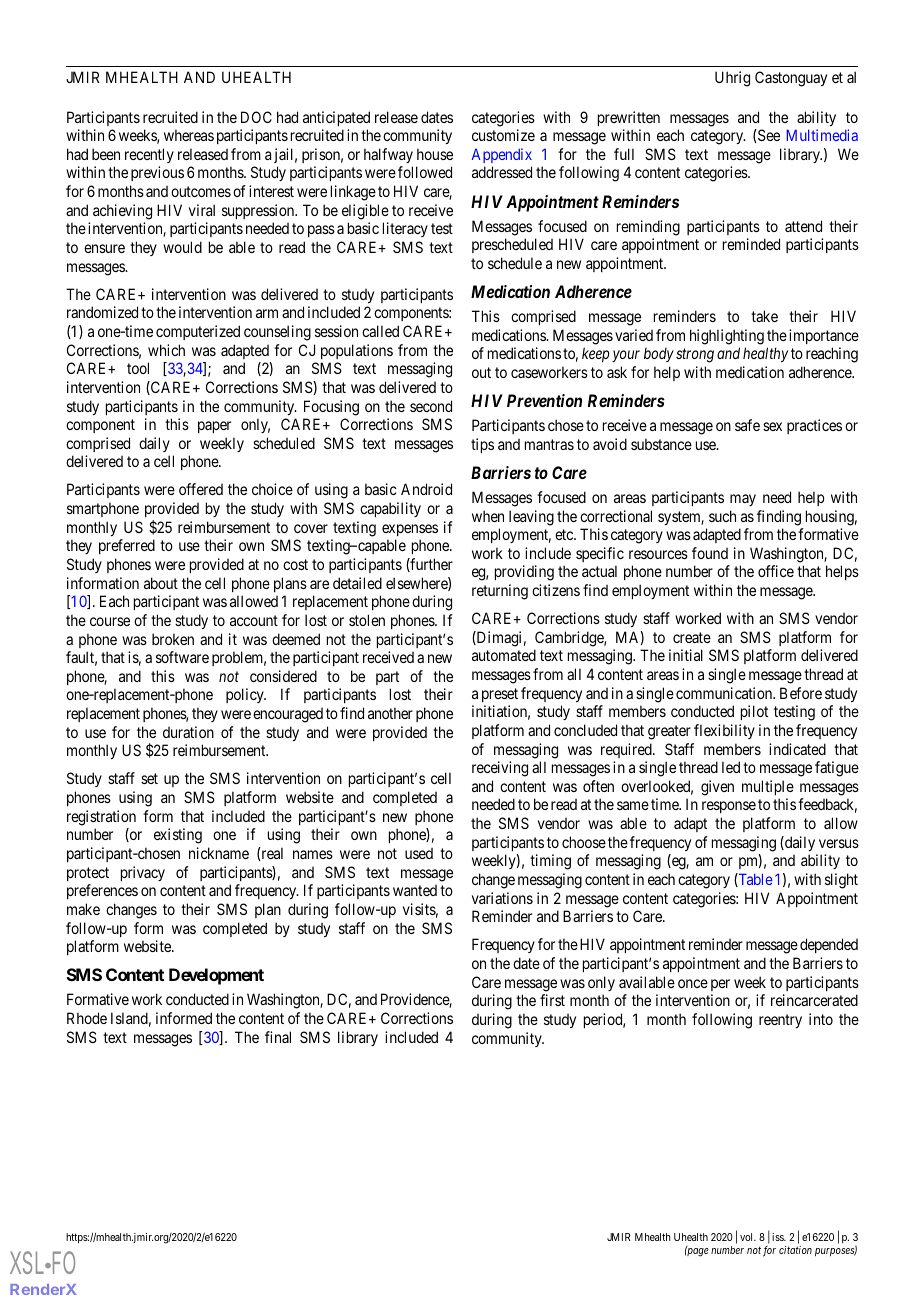  Describe the element at coordinates (435, 154) in the screenshot. I see `house` at that location.
